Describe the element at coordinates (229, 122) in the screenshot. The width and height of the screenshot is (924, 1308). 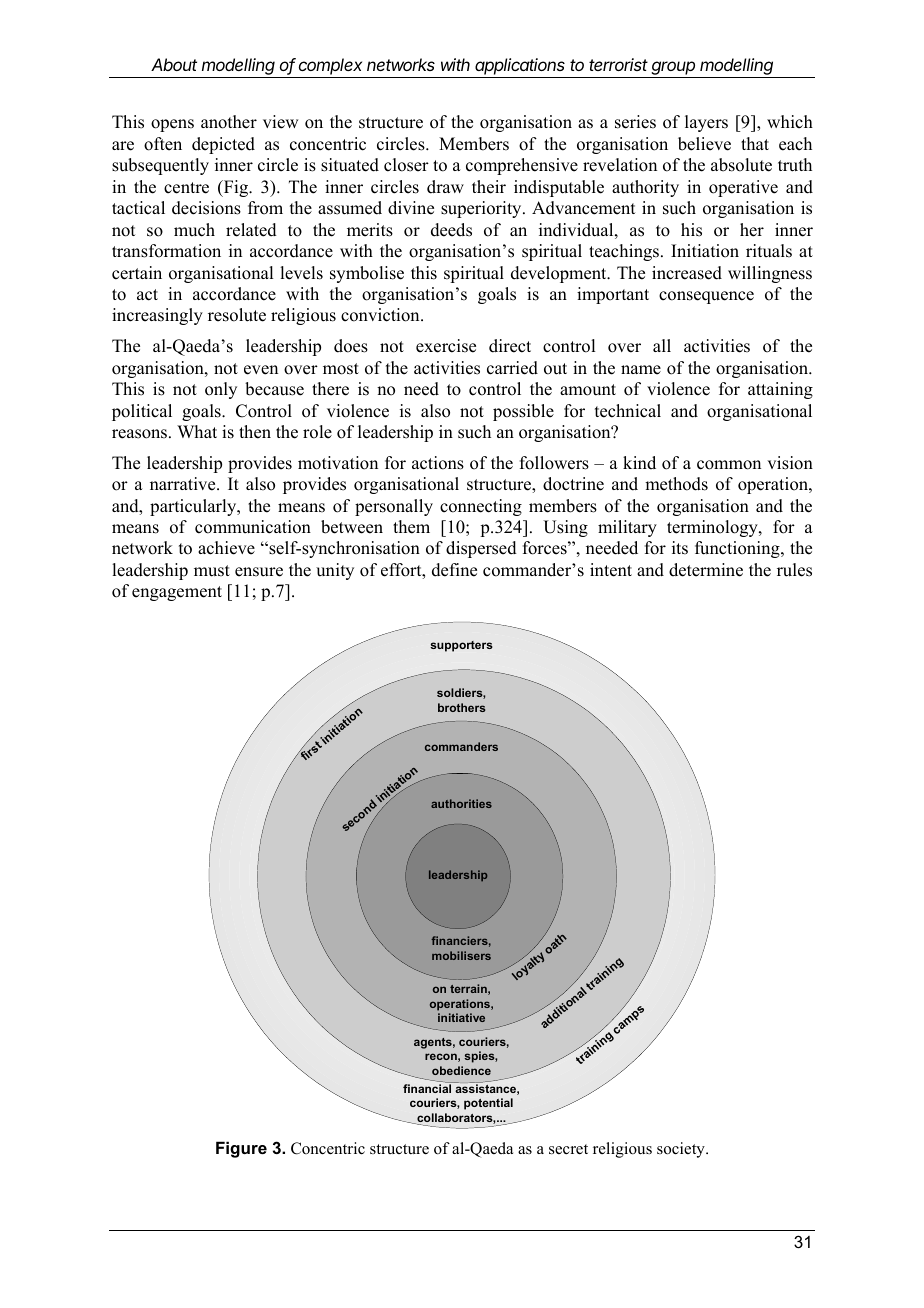
I see `another` at that location.
